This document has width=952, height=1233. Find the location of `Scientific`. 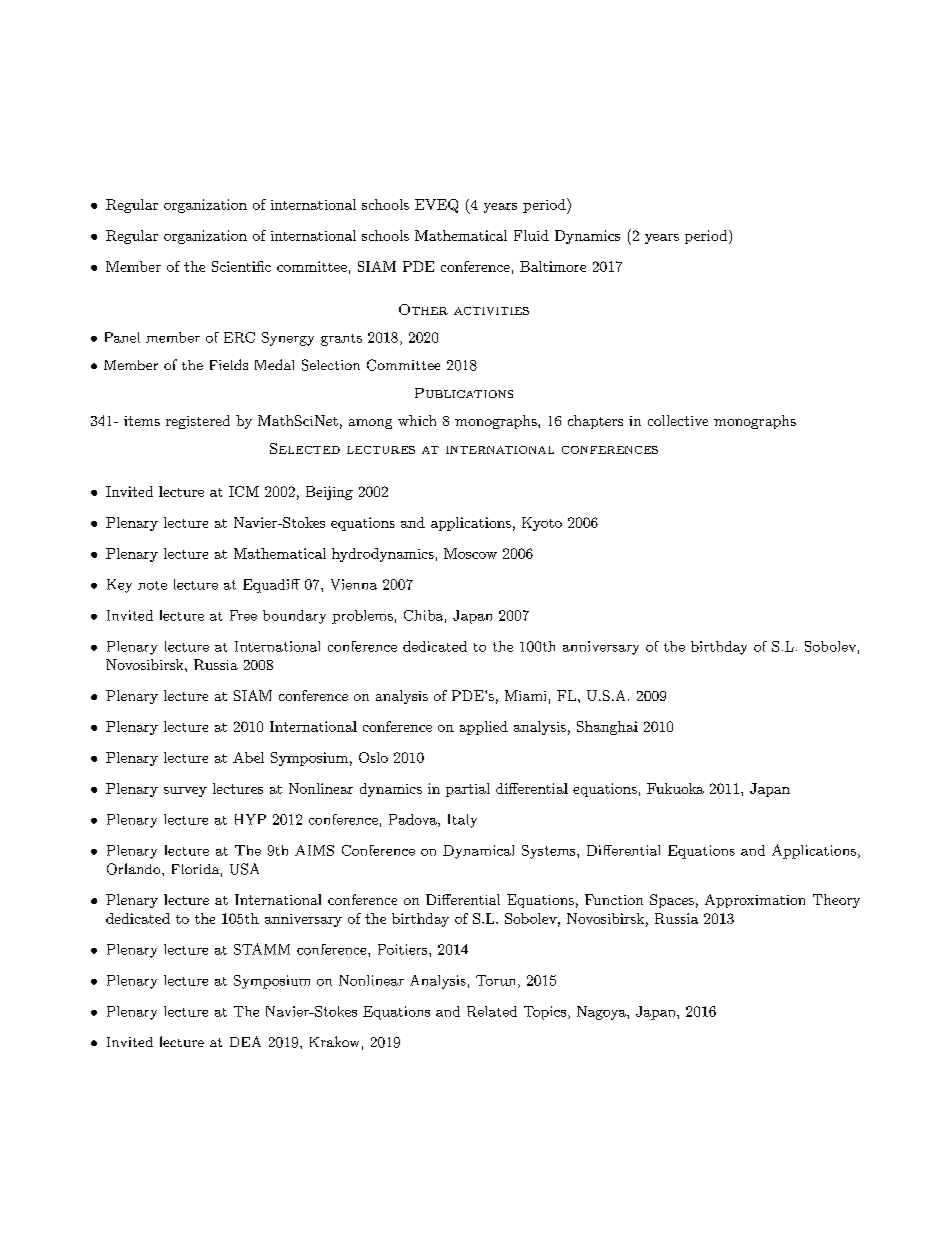

Scientific is located at coordinates (241, 266).
